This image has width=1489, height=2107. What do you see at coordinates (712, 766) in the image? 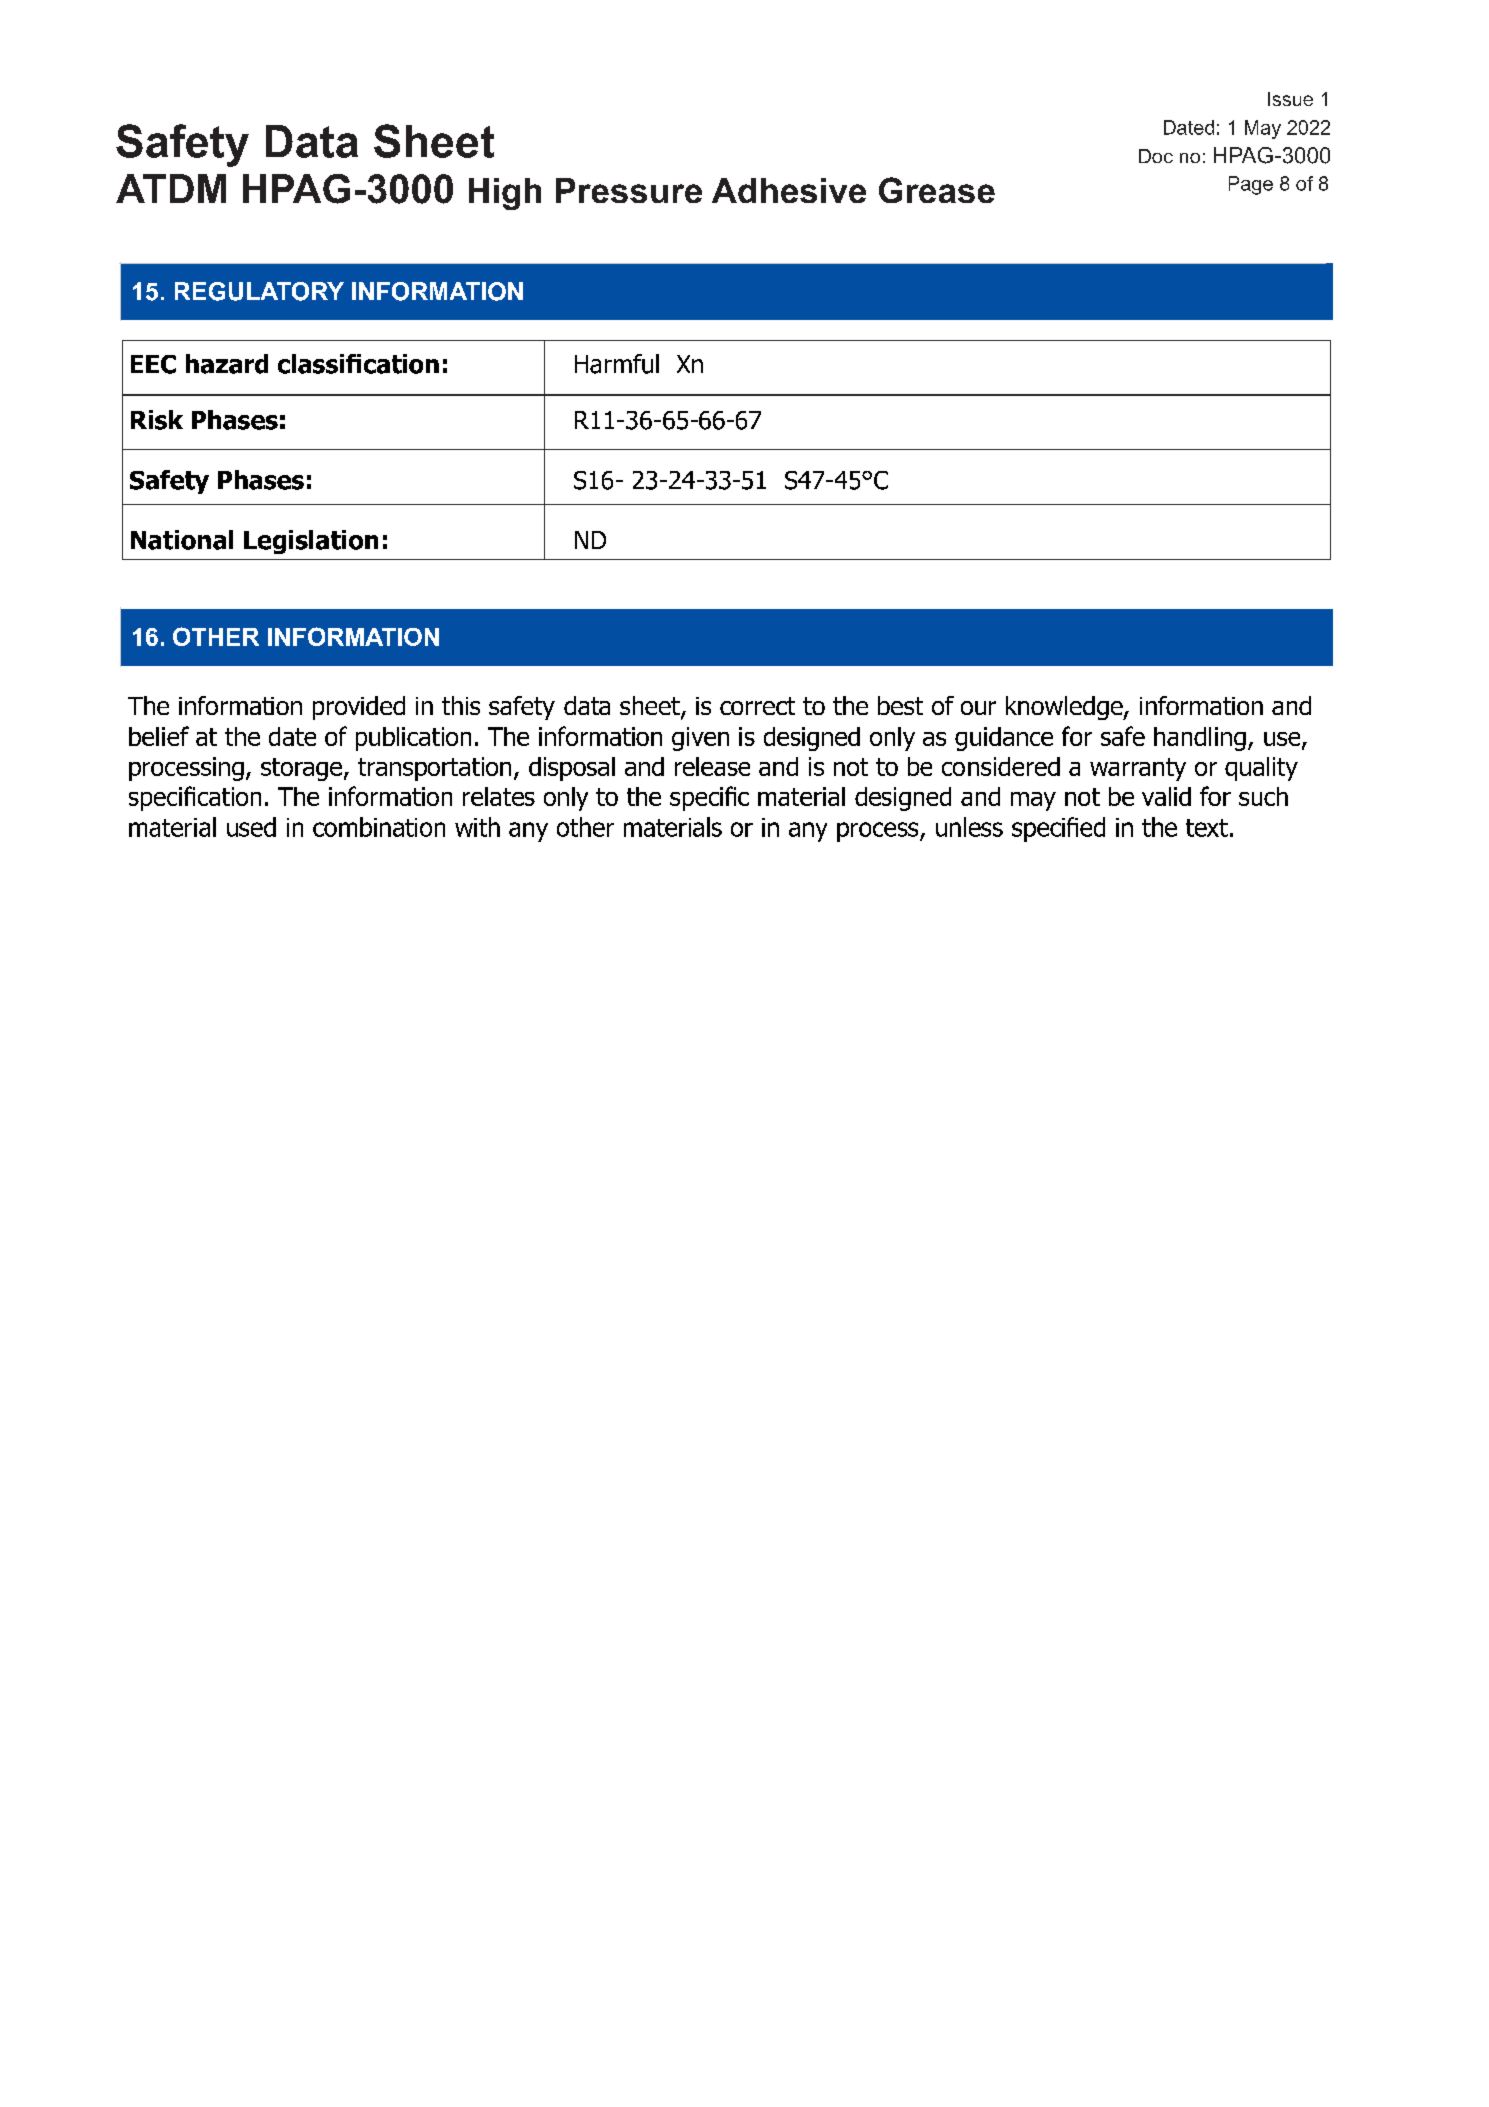
I see `release` at bounding box center [712, 766].
